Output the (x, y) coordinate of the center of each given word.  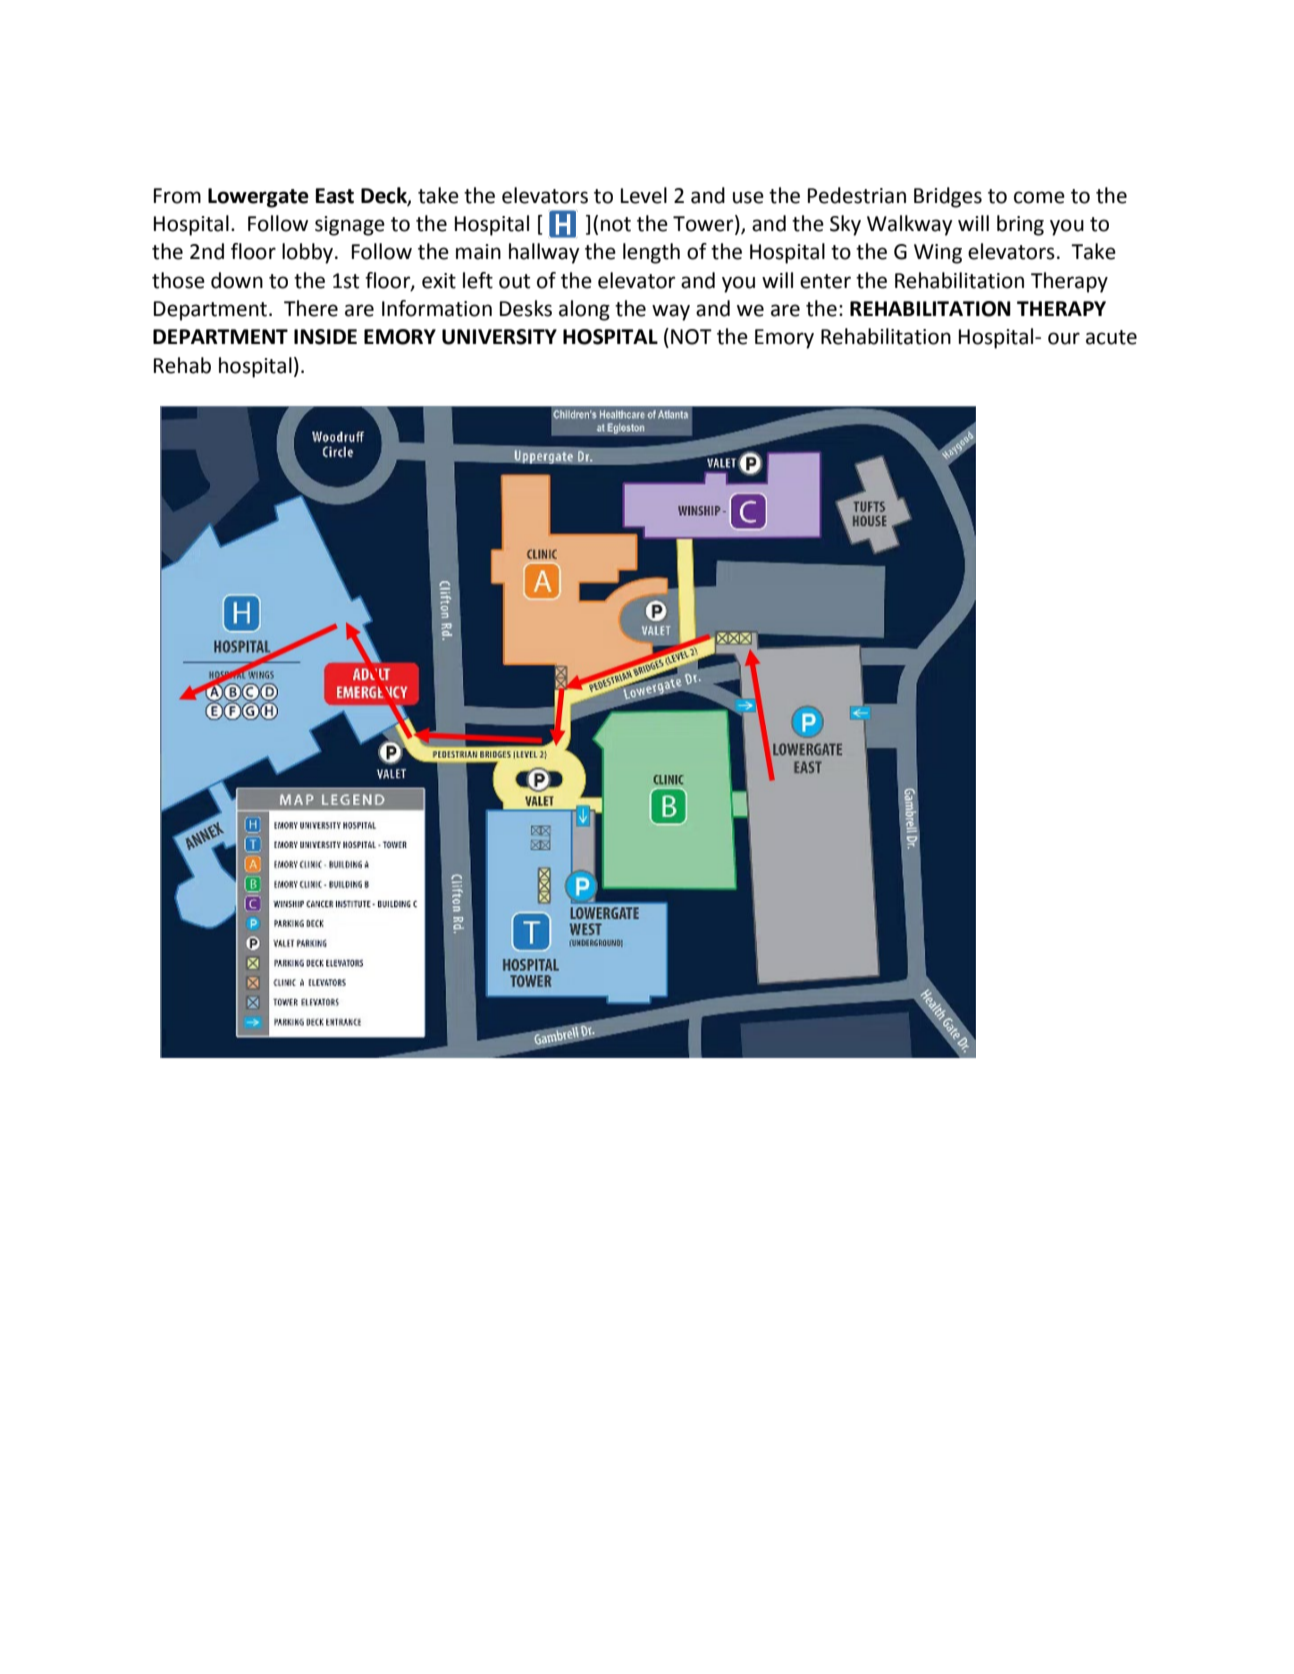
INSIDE (325, 337)
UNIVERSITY (499, 337)
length (651, 253)
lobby (309, 253)
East (335, 196)
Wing (938, 254)
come (1039, 197)
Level (644, 195)
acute (1111, 337)
